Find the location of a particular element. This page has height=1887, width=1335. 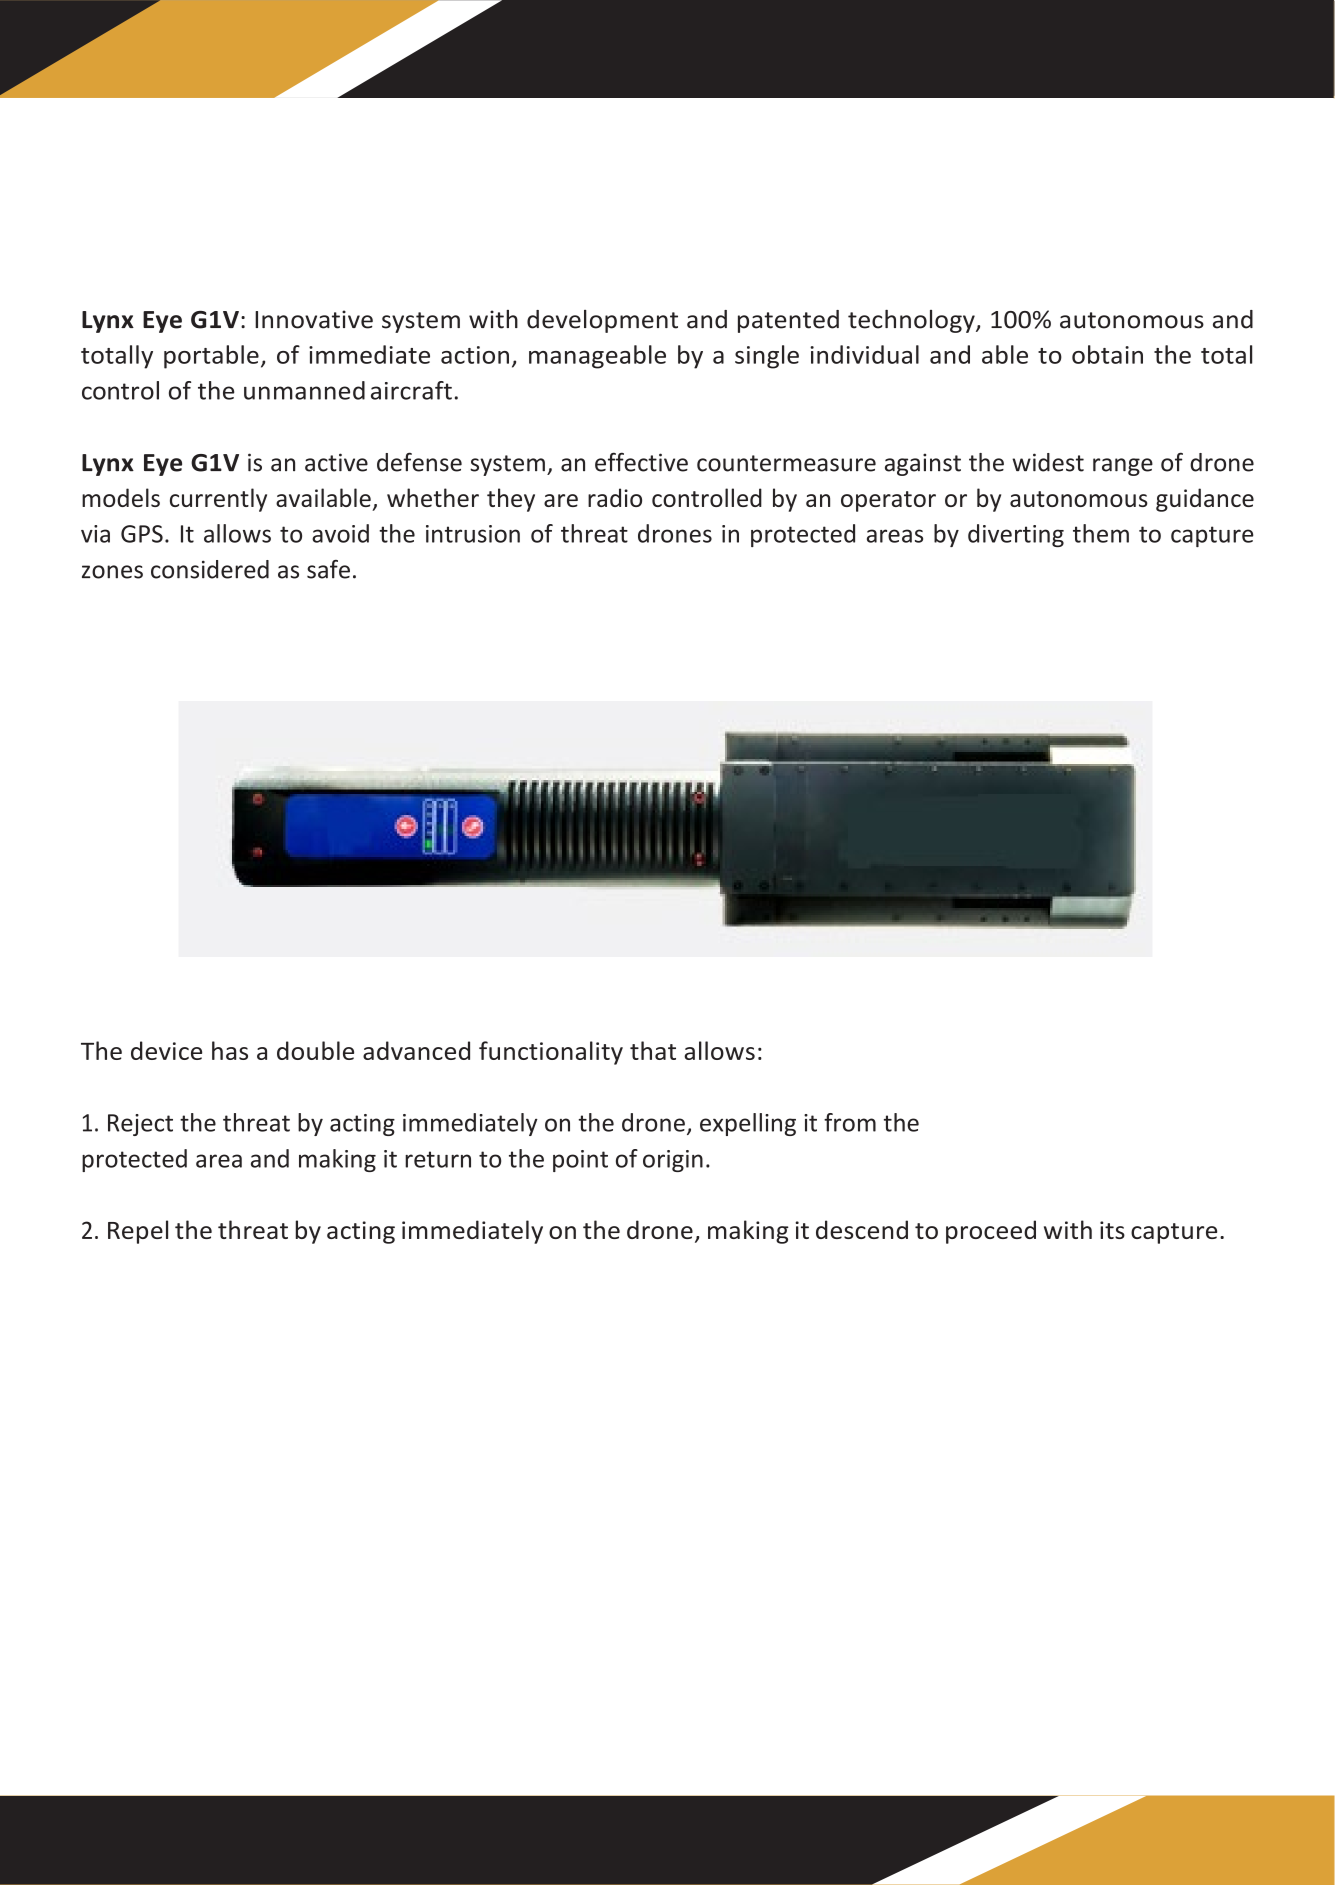

considered is located at coordinates (210, 569).
